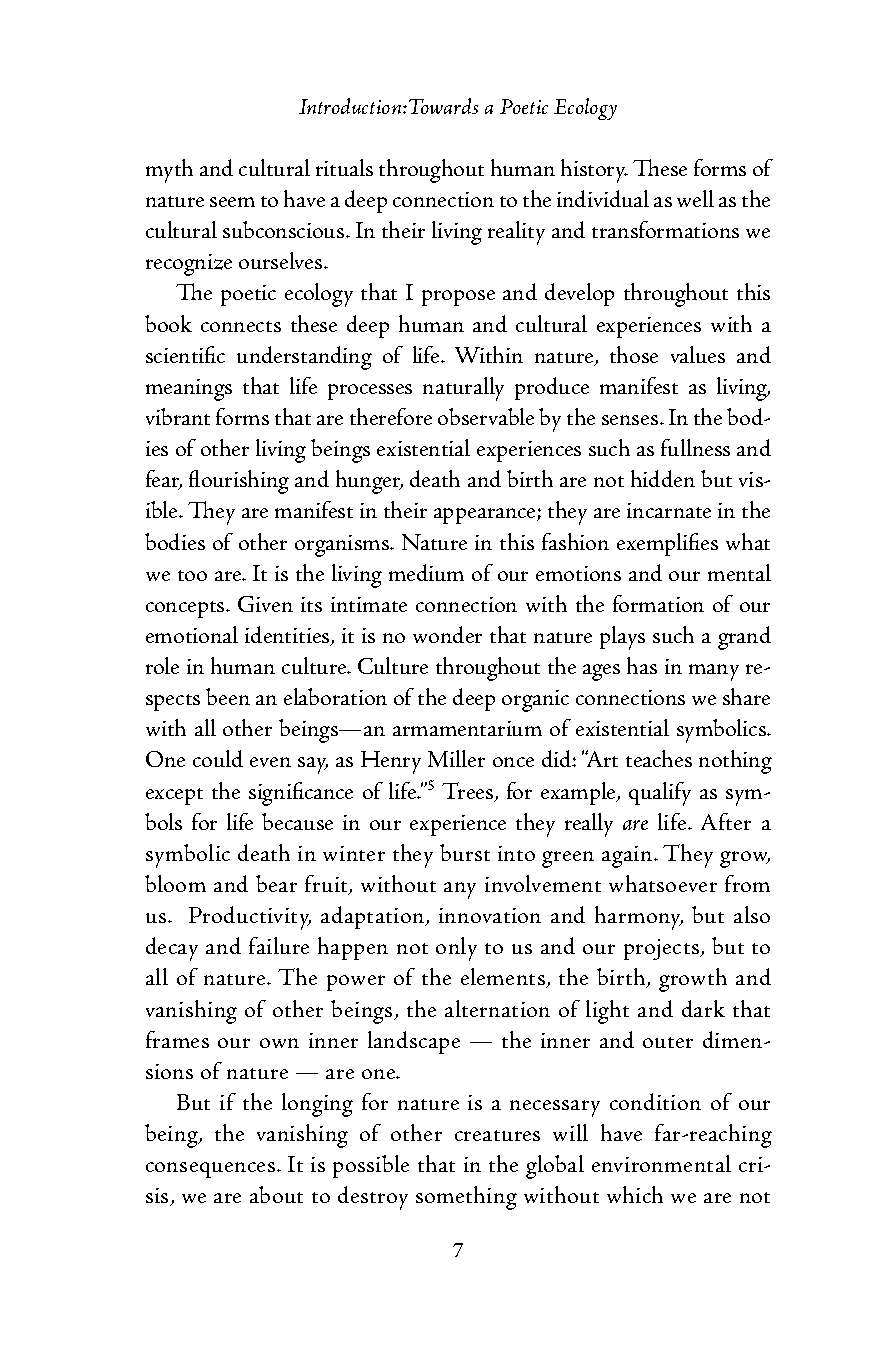 Image resolution: width=896 pixels, height=1345 pixels. I want to click on seem, so click(232, 202).
